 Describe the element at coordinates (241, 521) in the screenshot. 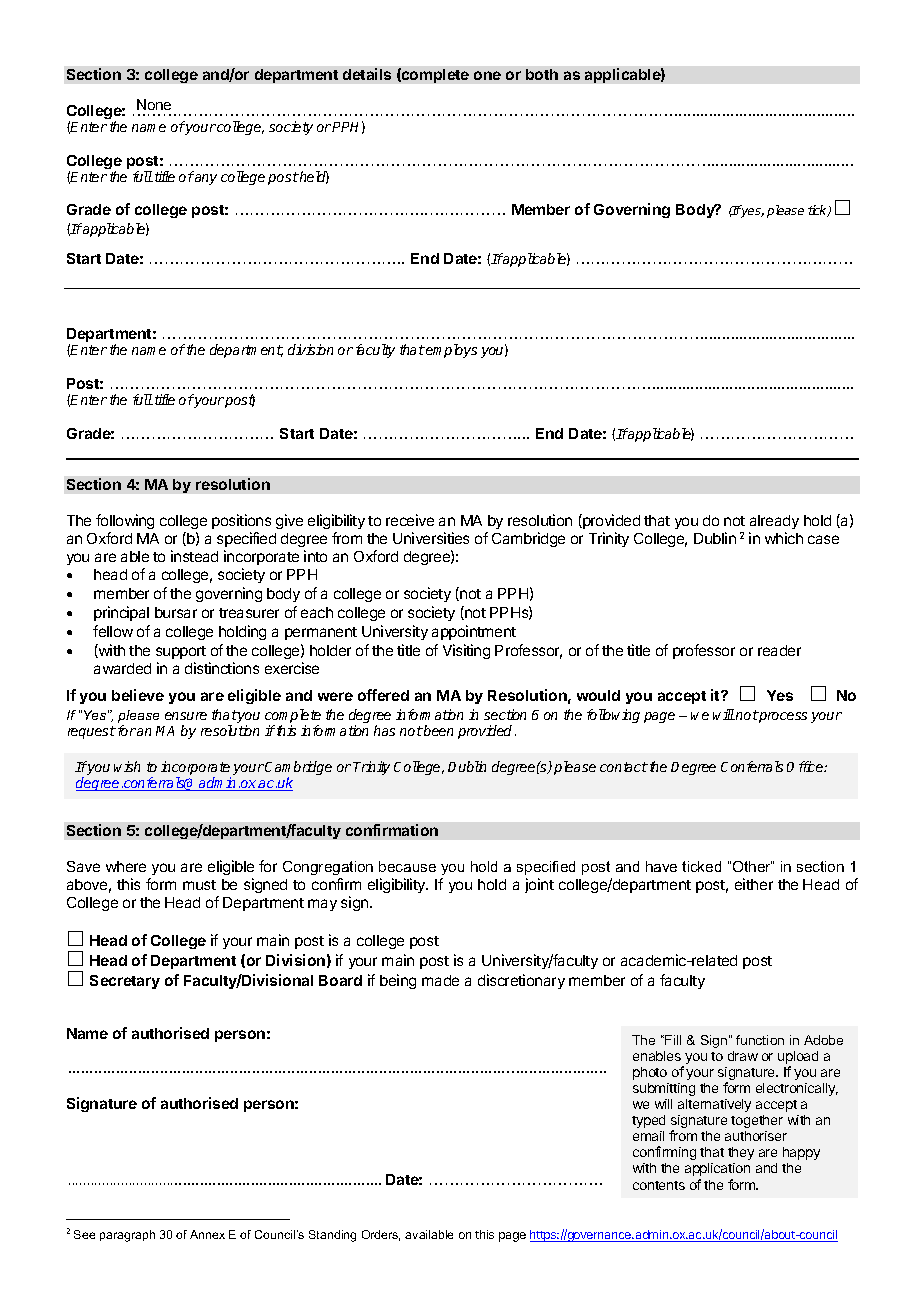

I see `positions` at that location.
